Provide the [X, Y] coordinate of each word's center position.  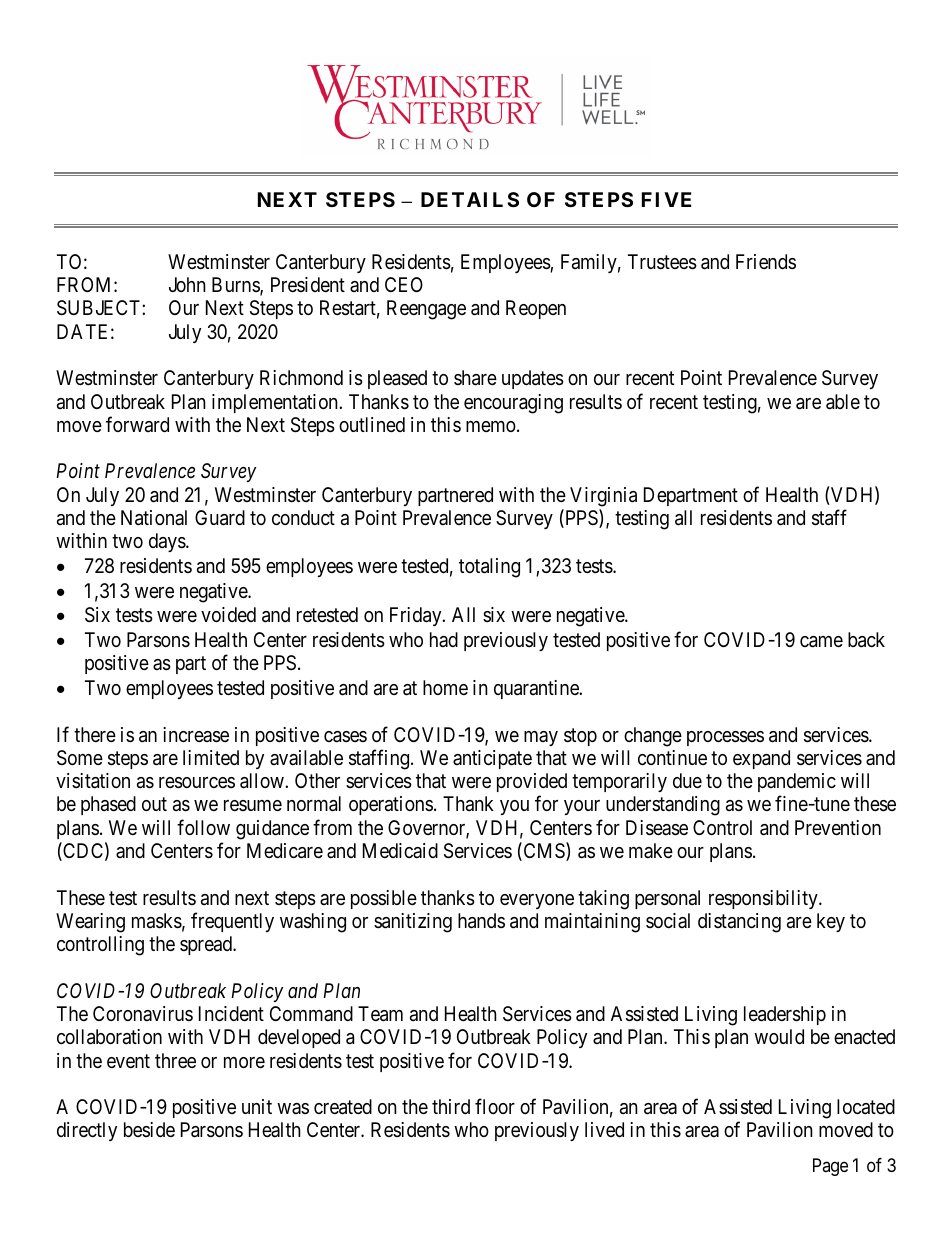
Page [830, 1167]
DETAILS [470, 199]
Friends [766, 261]
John [187, 284]
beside [149, 1129]
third [451, 1106]
